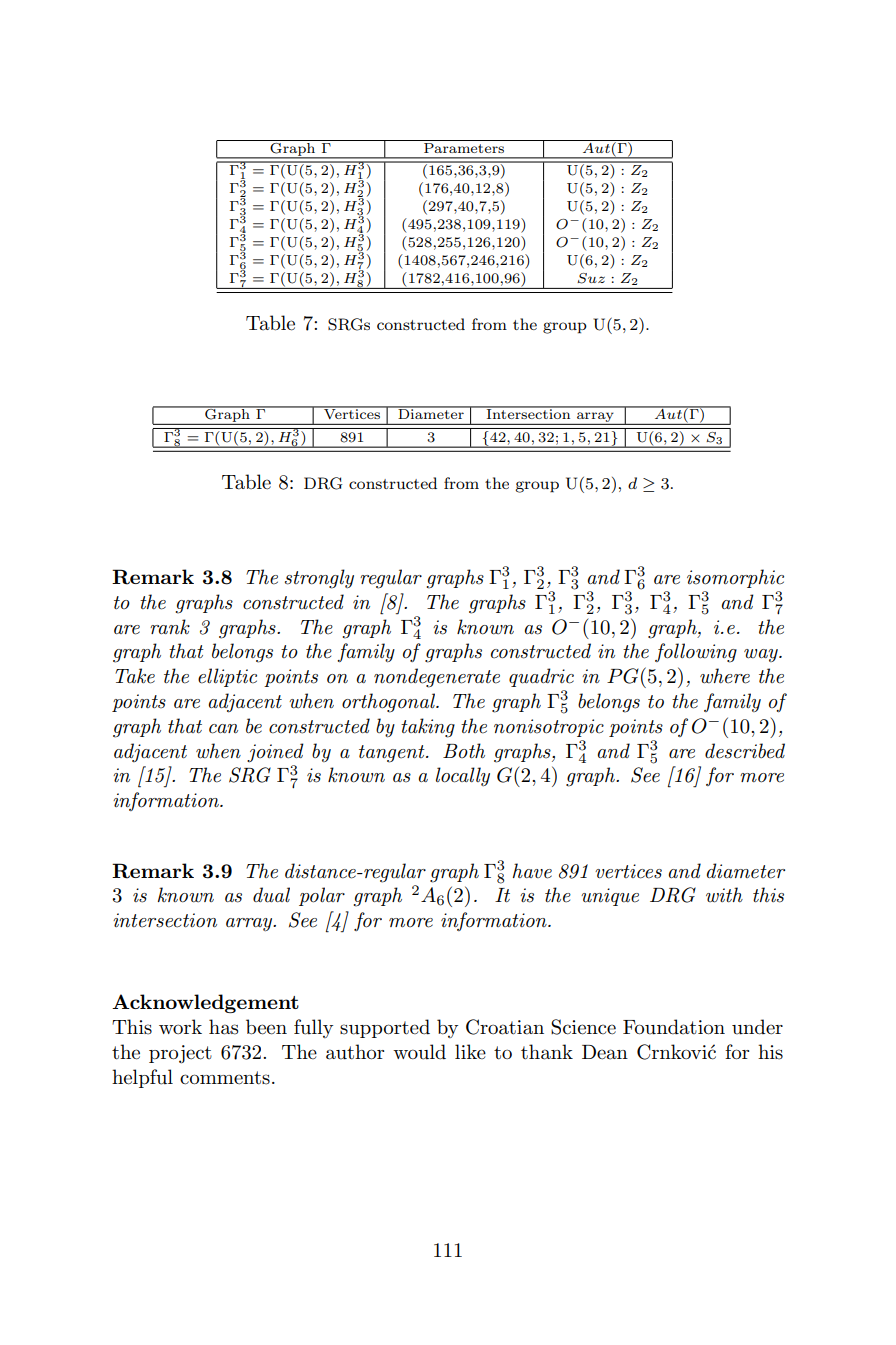 The width and height of the page is (896, 1345). I want to click on isomorphic, so click(735, 578).
